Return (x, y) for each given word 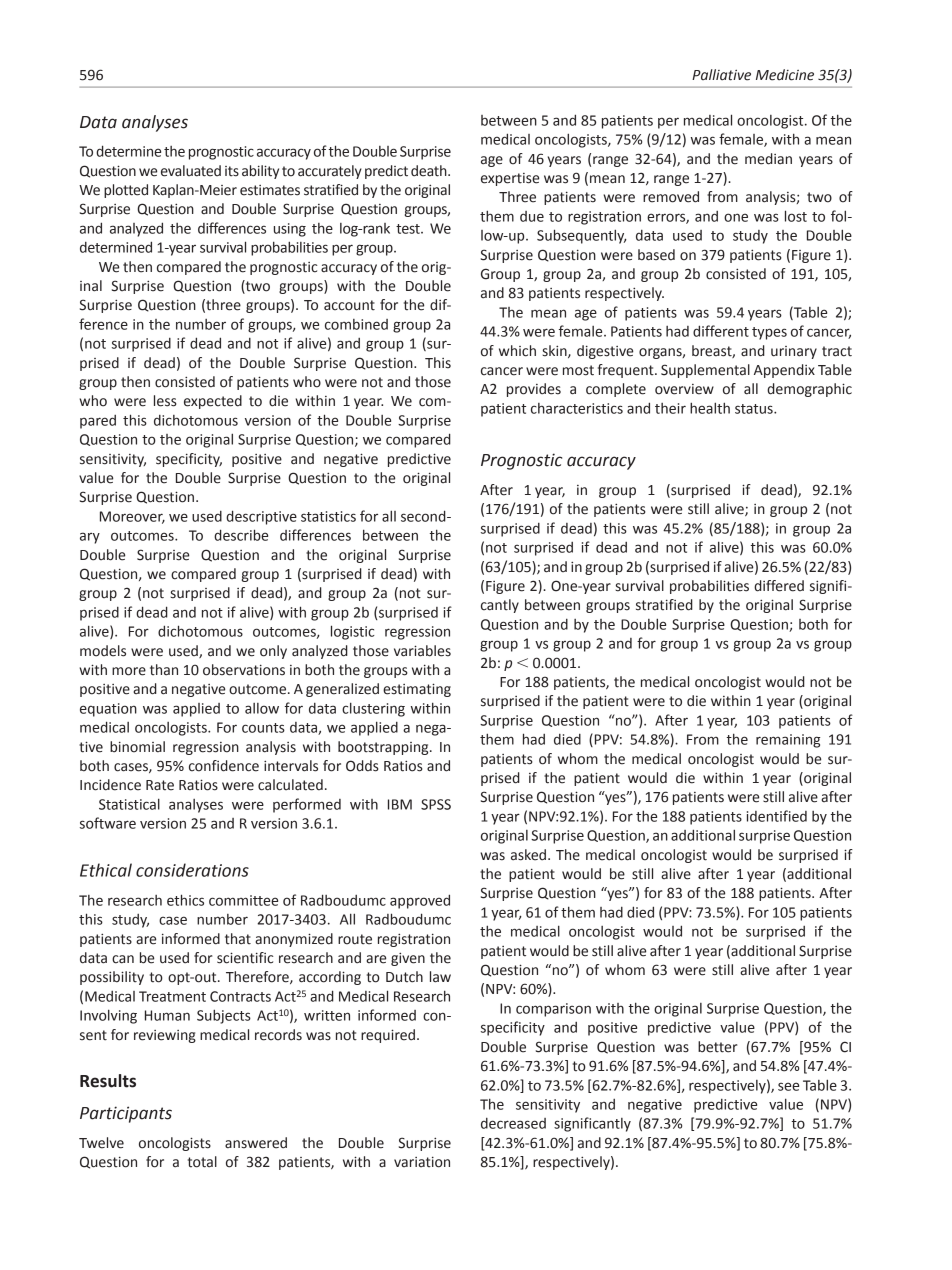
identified (777, 816)
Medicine (785, 75)
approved (420, 901)
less (165, 401)
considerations (192, 870)
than (164, 670)
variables (422, 651)
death (430, 171)
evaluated (191, 171)
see (788, 1086)
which (517, 351)
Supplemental (705, 371)
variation (422, 1162)
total (202, 1162)
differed (779, 586)
